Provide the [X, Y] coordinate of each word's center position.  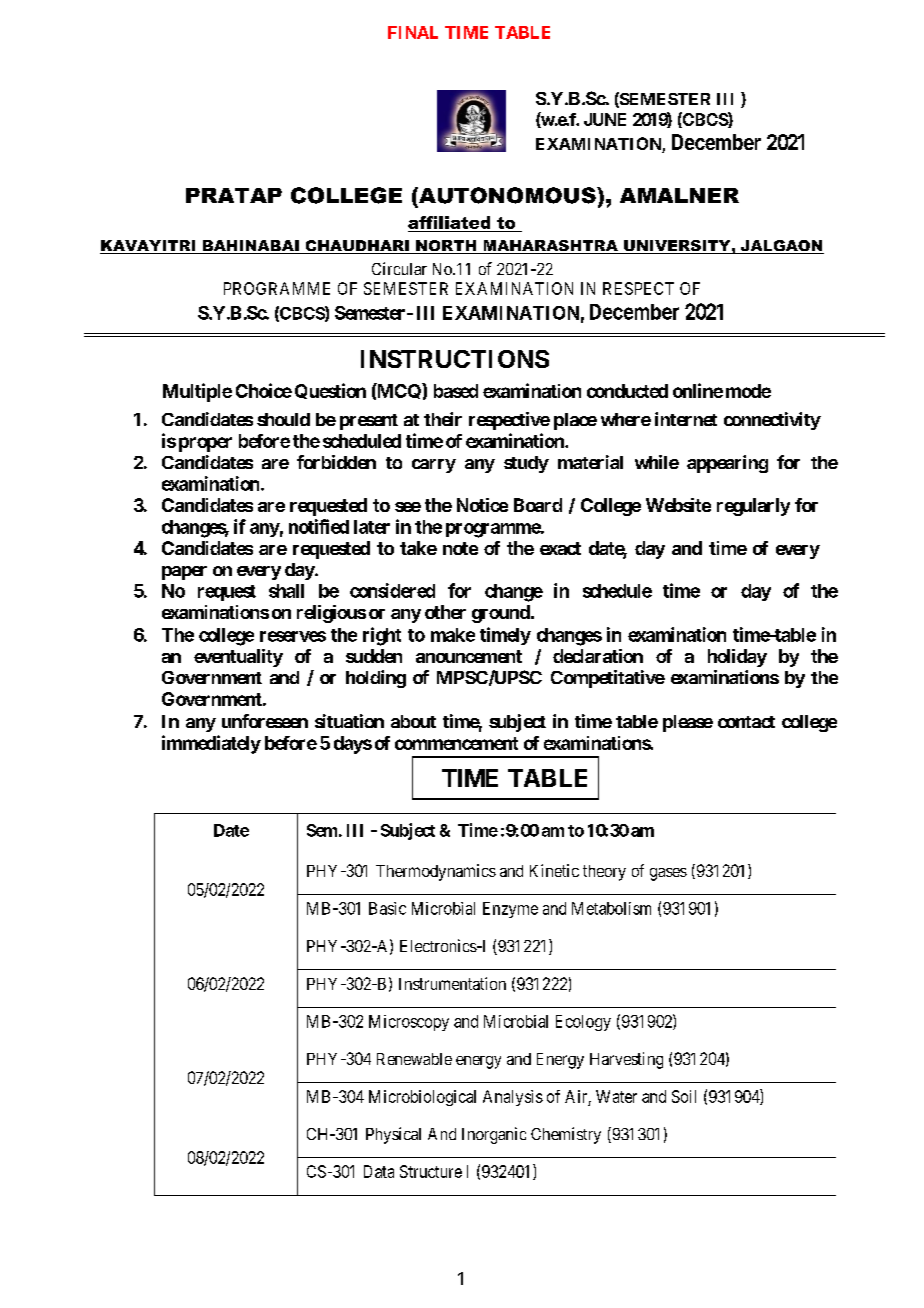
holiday [737, 658]
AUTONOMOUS [507, 195]
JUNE [605, 119]
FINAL [413, 32]
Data [379, 1171]
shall [286, 591]
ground [501, 614]
